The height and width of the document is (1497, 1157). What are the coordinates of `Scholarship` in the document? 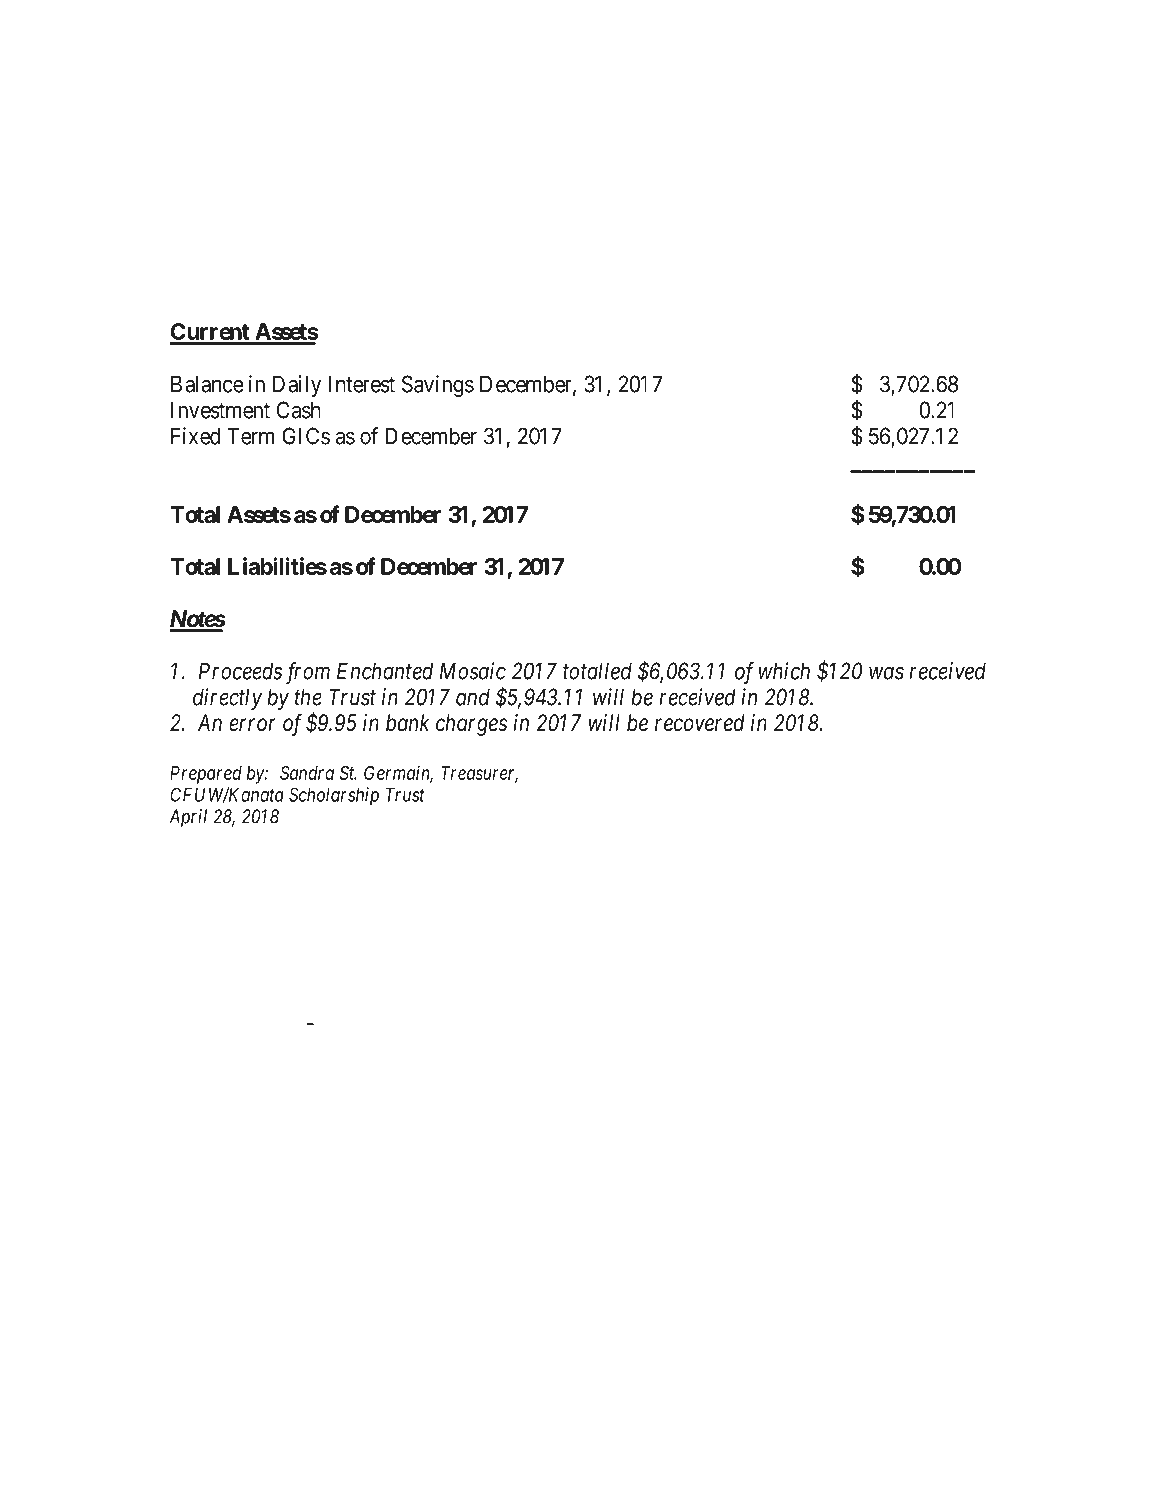 It's located at (334, 796).
